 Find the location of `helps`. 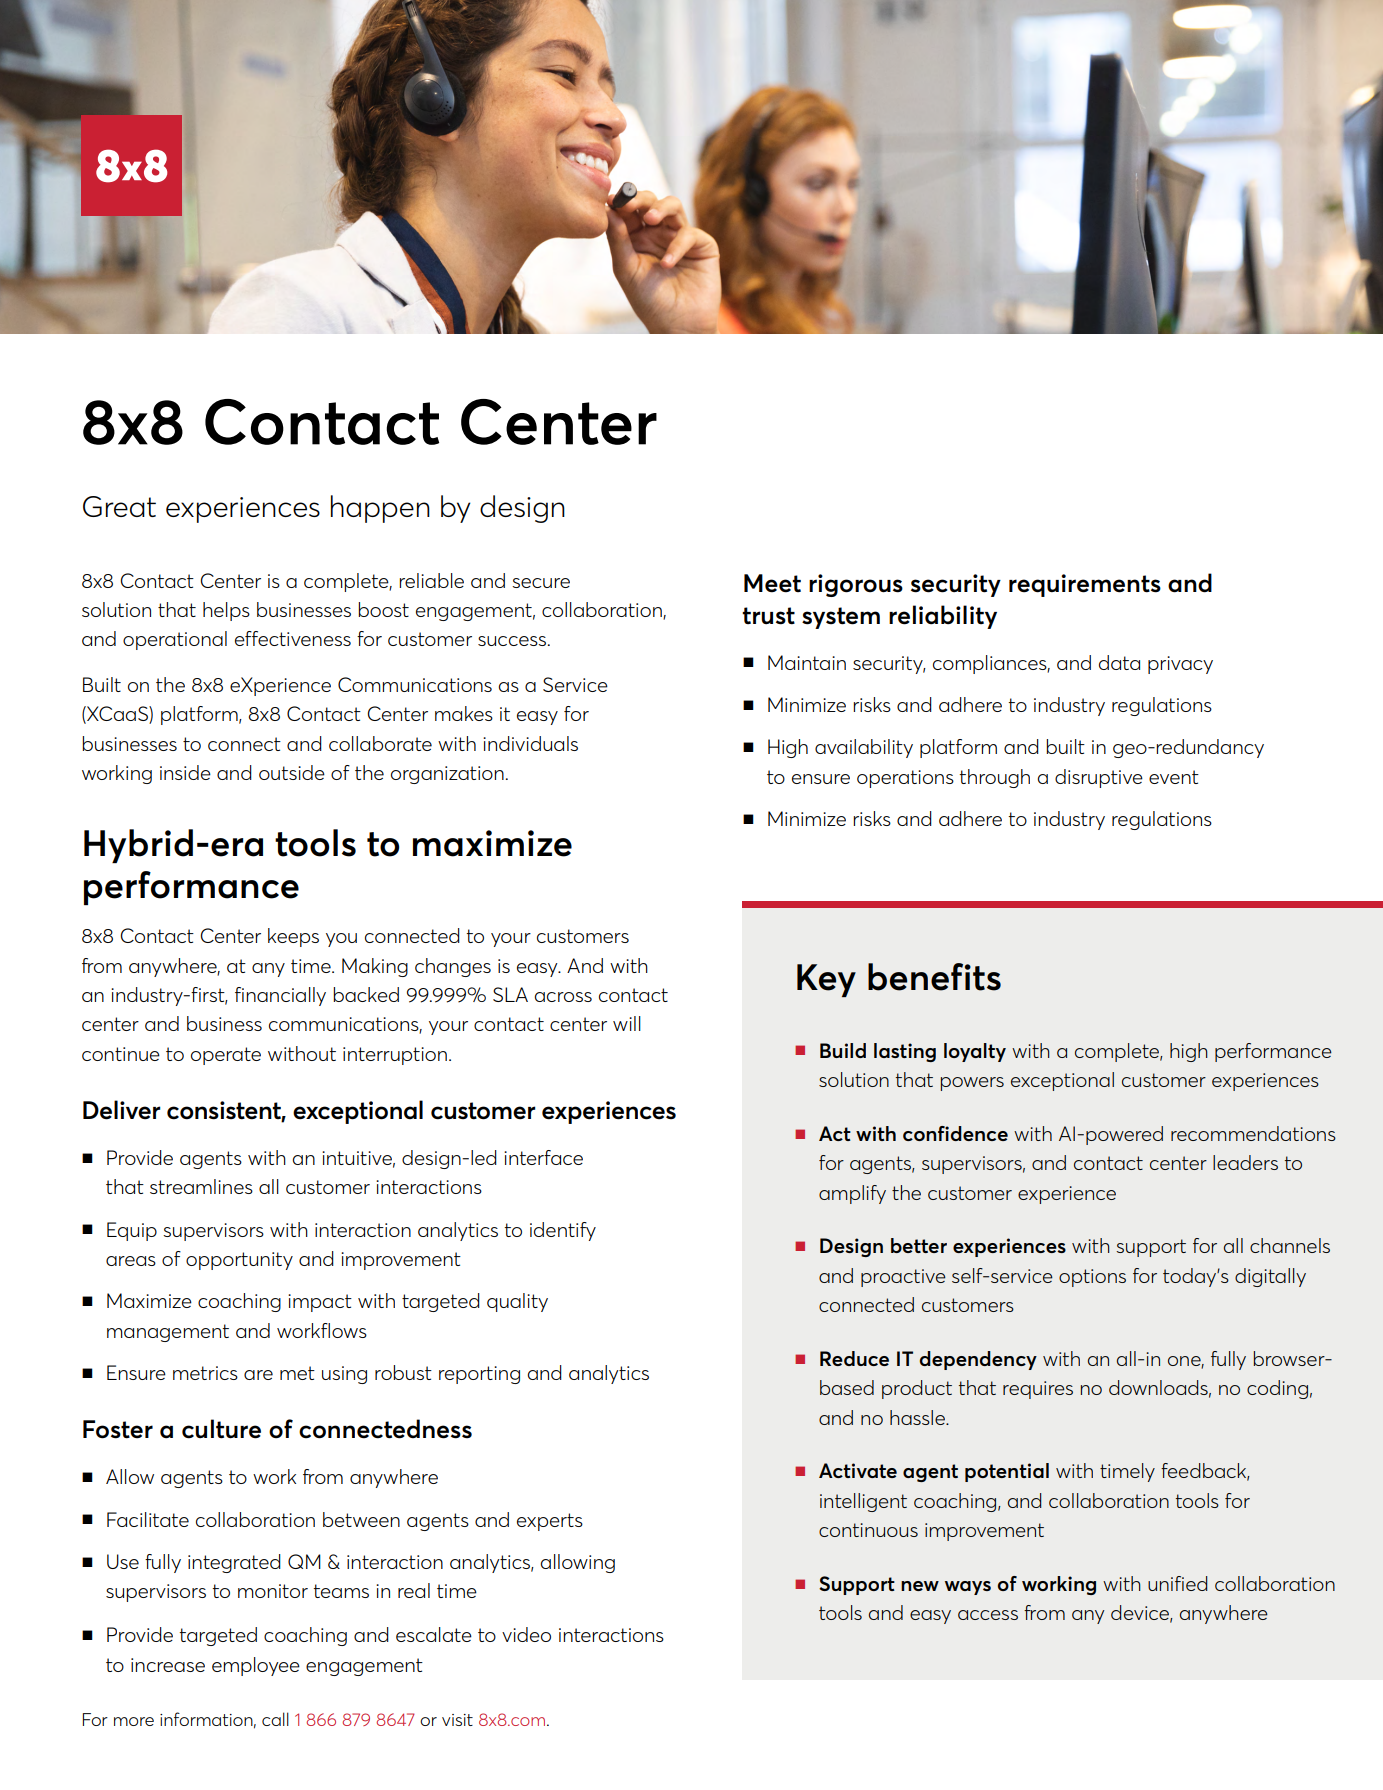

helps is located at coordinates (226, 611).
